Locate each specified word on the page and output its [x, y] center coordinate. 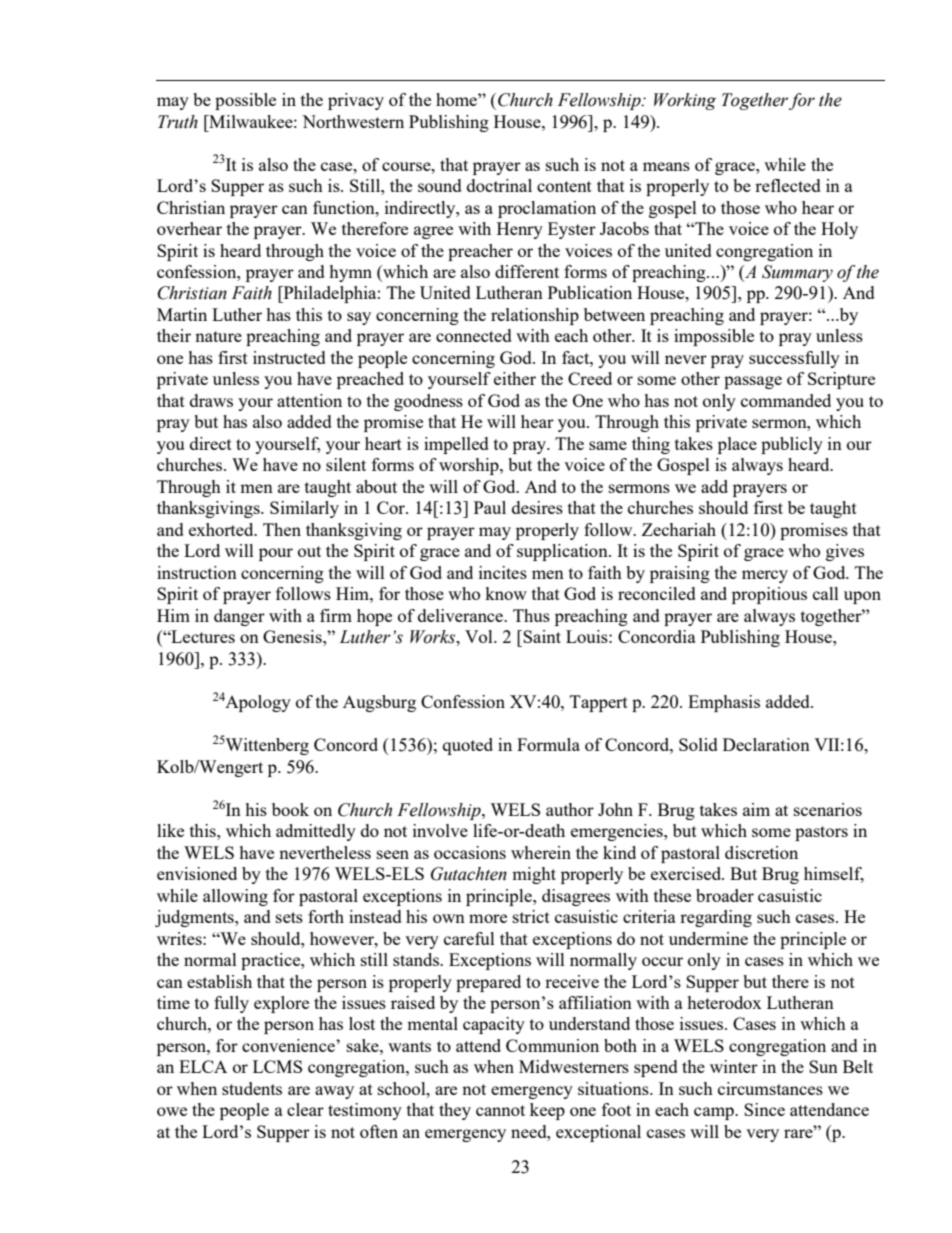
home [457, 99]
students [252, 1088]
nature [218, 336]
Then [282, 529]
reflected [788, 185]
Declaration [766, 744]
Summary [797, 273]
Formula [548, 744]
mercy [765, 576]
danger [239, 617]
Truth [178, 122]
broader [725, 895]
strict [531, 916]
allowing [235, 897]
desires [537, 507]
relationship [535, 316]
